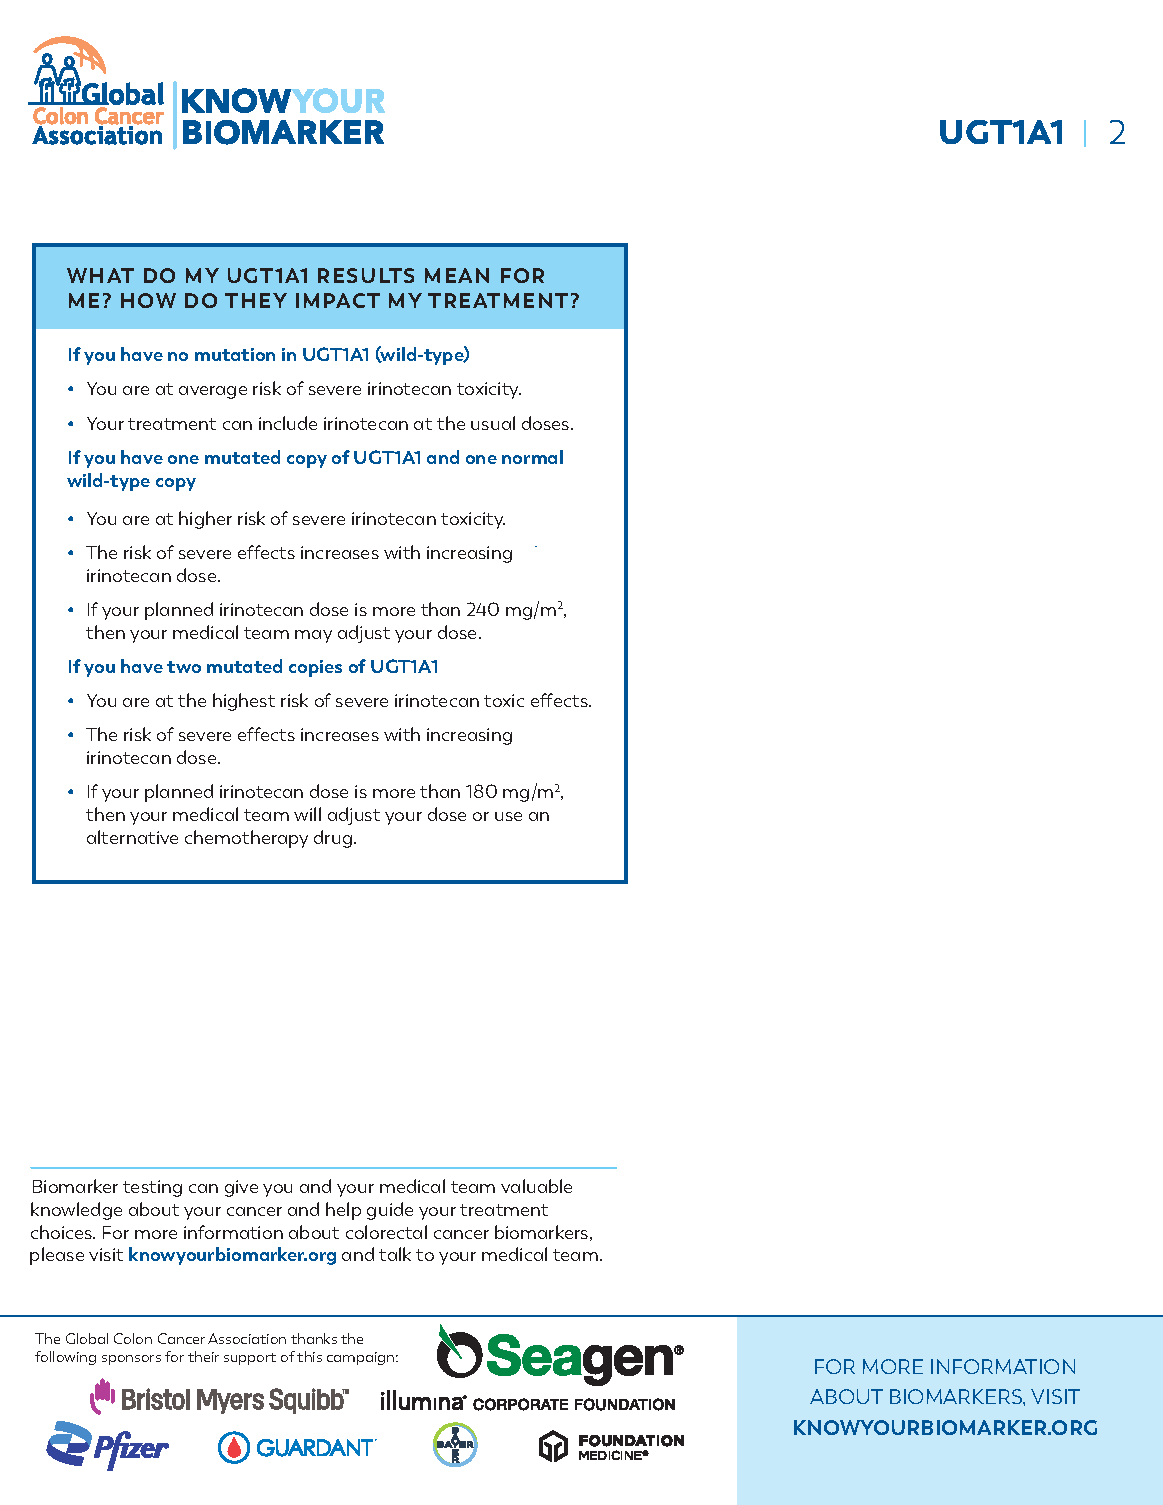 This page has height=1505, width=1163. Describe the element at coordinates (457, 275) in the page. I see `MEAN` at that location.
